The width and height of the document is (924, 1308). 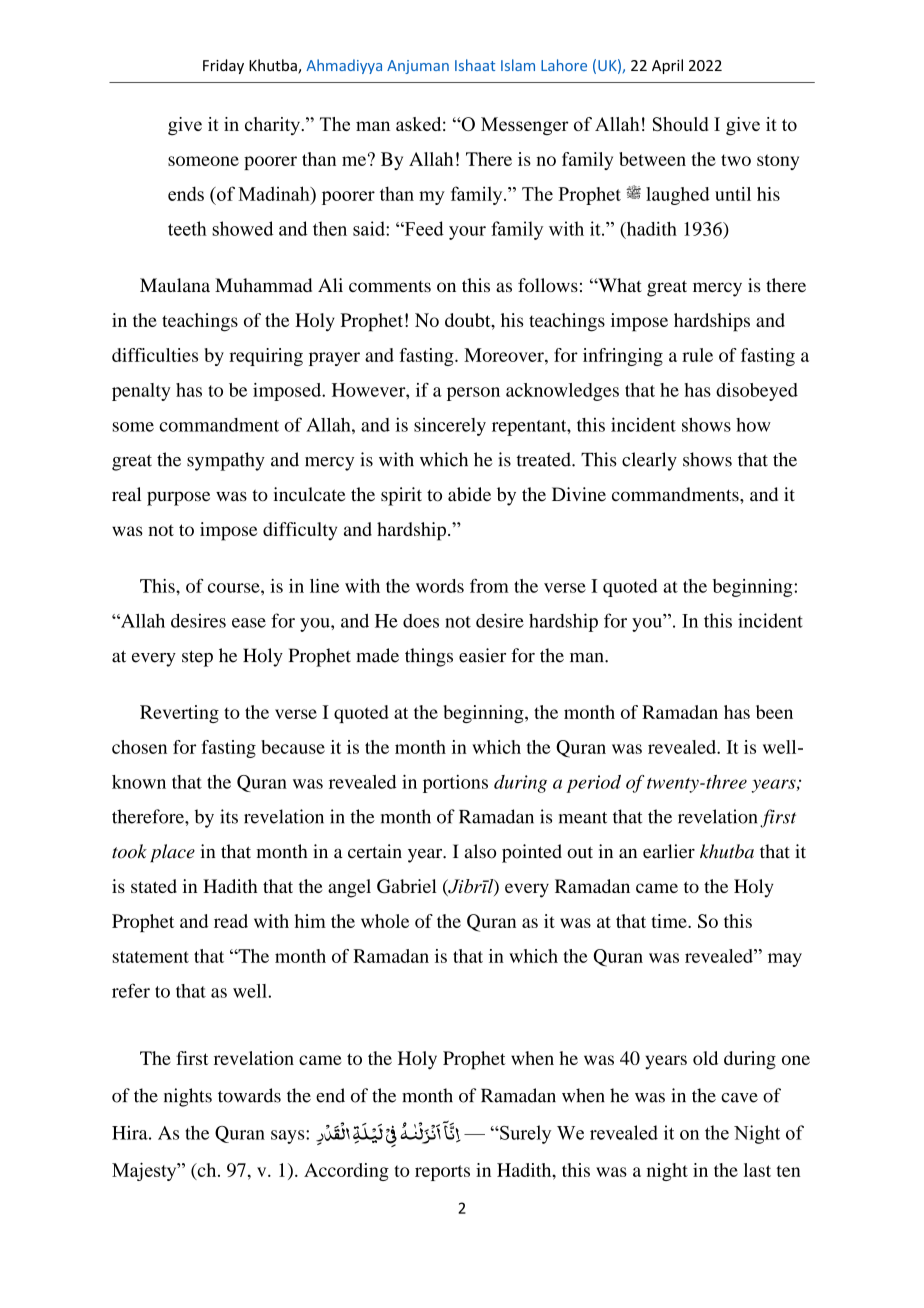 What do you see at coordinates (774, 712) in the document?
I see `been` at bounding box center [774, 712].
